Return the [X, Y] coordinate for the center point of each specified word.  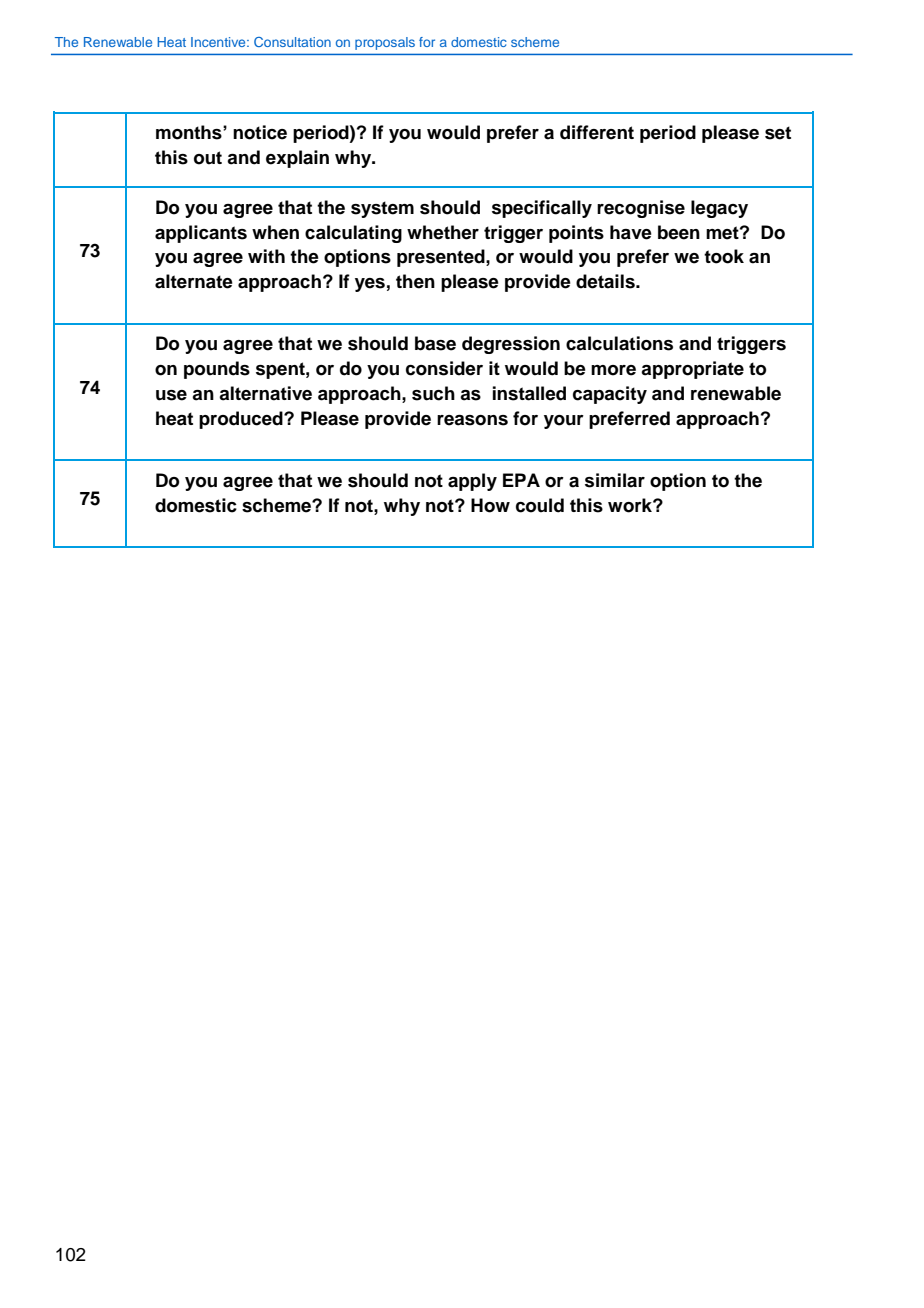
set [778, 133]
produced [242, 420]
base [435, 343]
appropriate [692, 370]
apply [472, 482]
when [275, 232]
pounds [217, 370]
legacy [719, 209]
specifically [542, 209]
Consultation [292, 42]
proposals [385, 43]
